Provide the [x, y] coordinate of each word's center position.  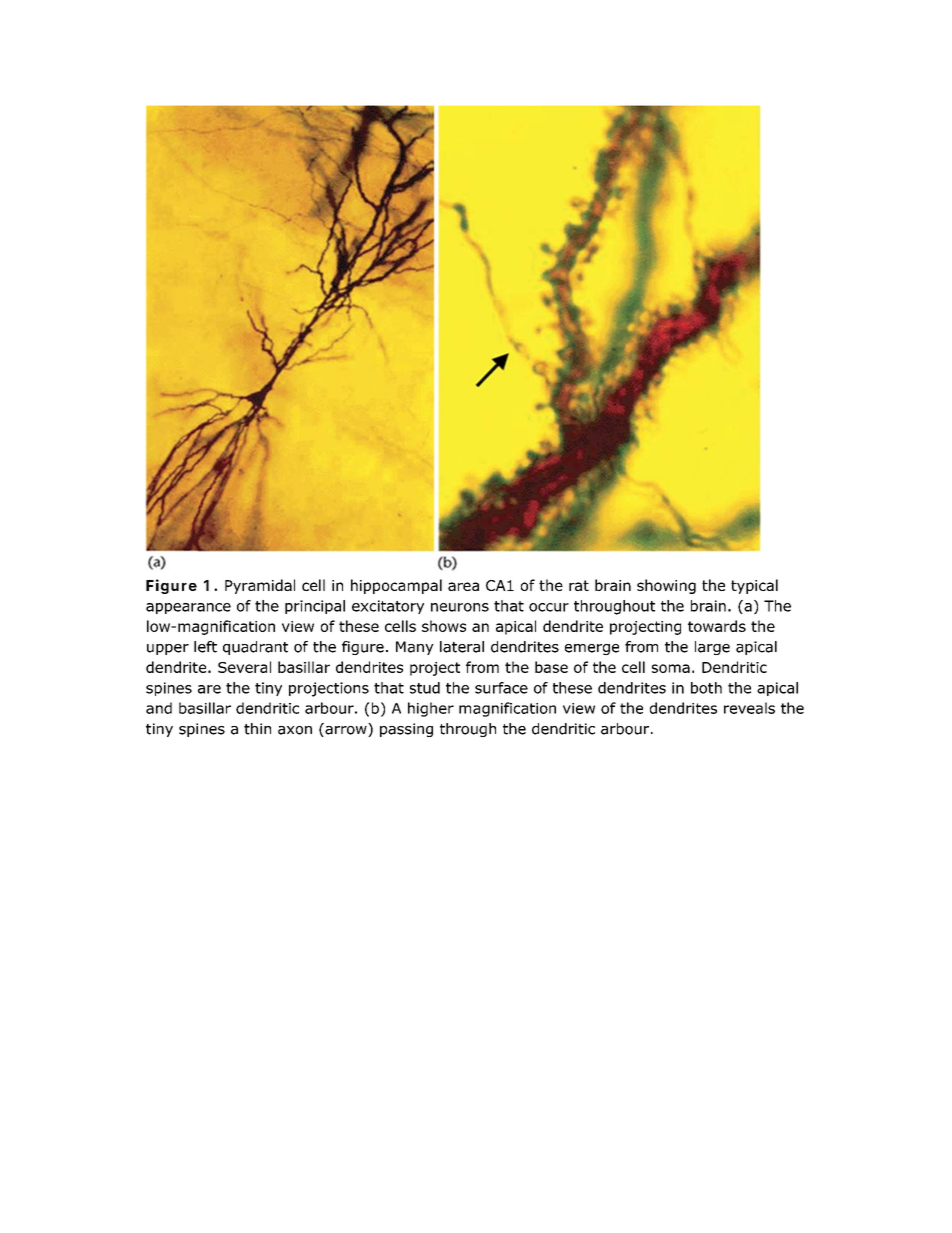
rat [579, 585]
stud [425, 688]
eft [207, 647]
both [706, 688]
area [463, 586]
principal [315, 607]
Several [244, 667]
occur [549, 607]
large [712, 648]
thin [257, 729]
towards [717, 626]
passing [406, 730]
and [159, 708]
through [468, 730]
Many [415, 648]
